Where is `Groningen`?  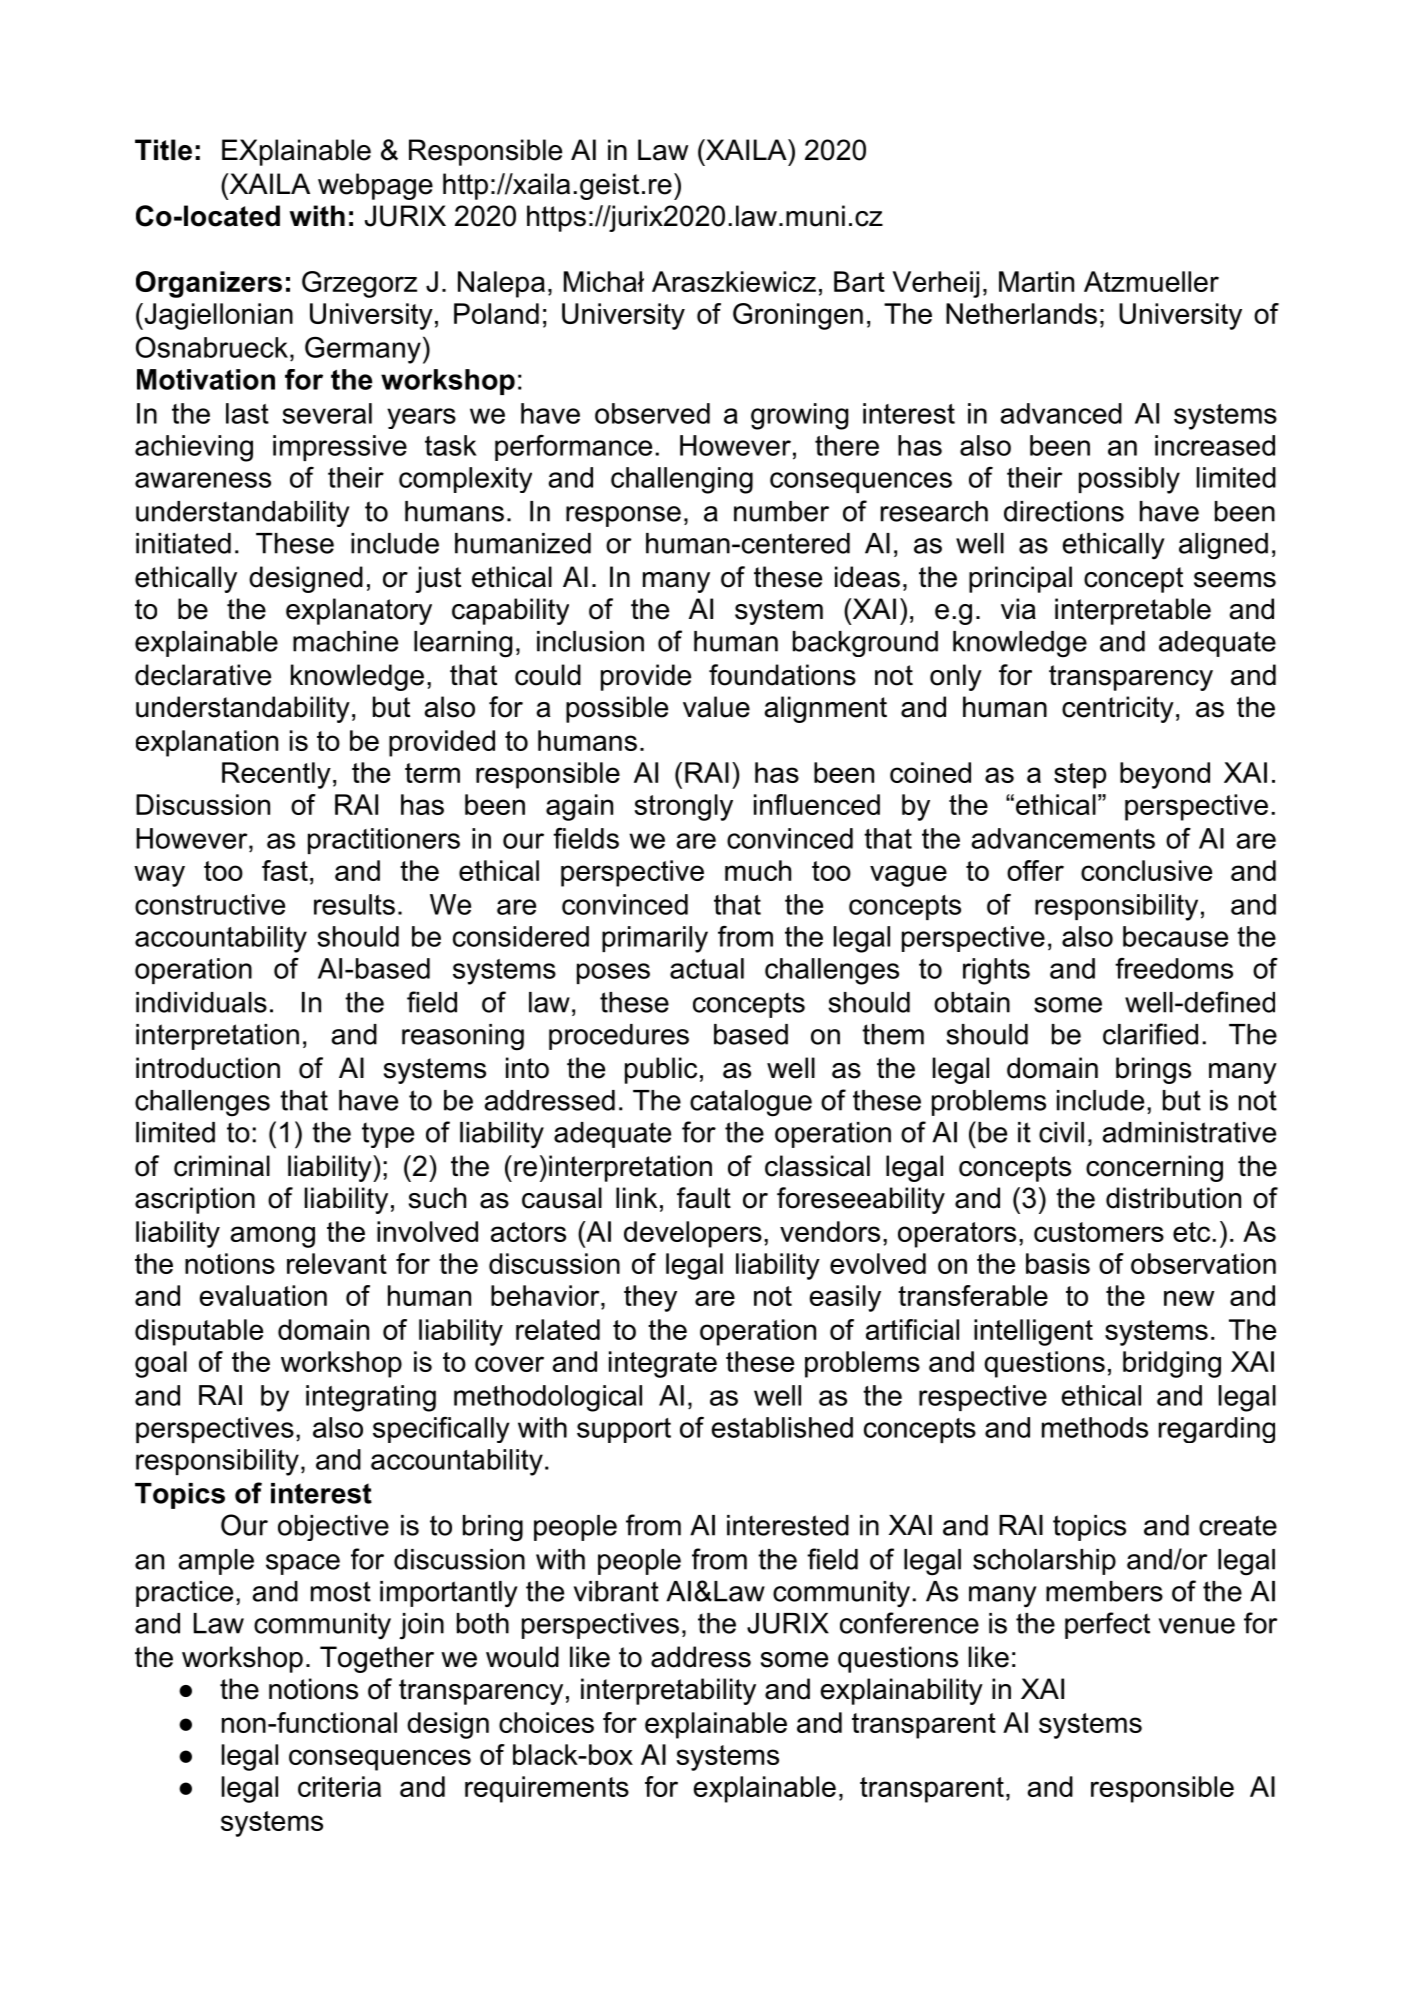
Groningen is located at coordinates (798, 316).
